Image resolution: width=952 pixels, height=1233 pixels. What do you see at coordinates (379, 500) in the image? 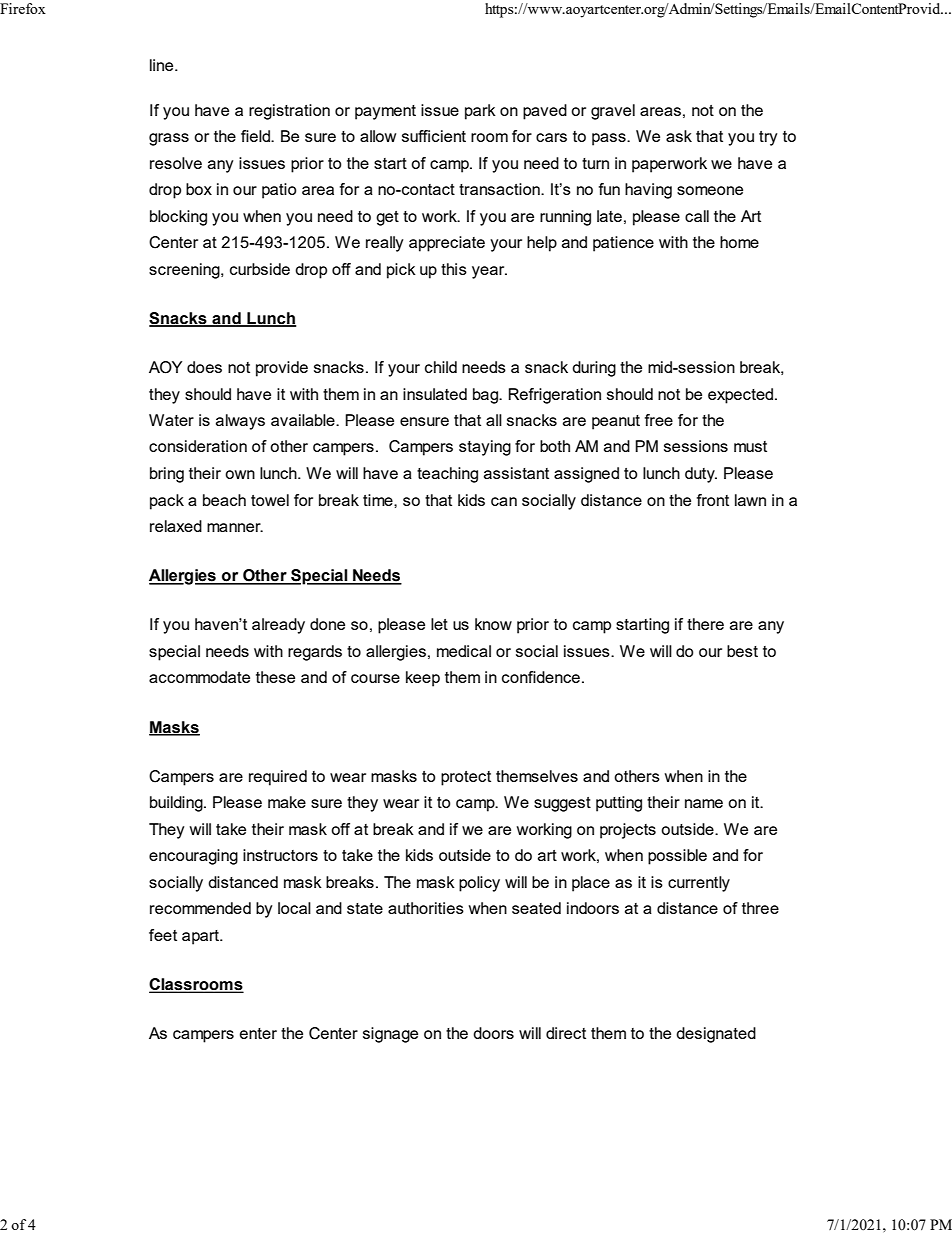
I see `time` at bounding box center [379, 500].
